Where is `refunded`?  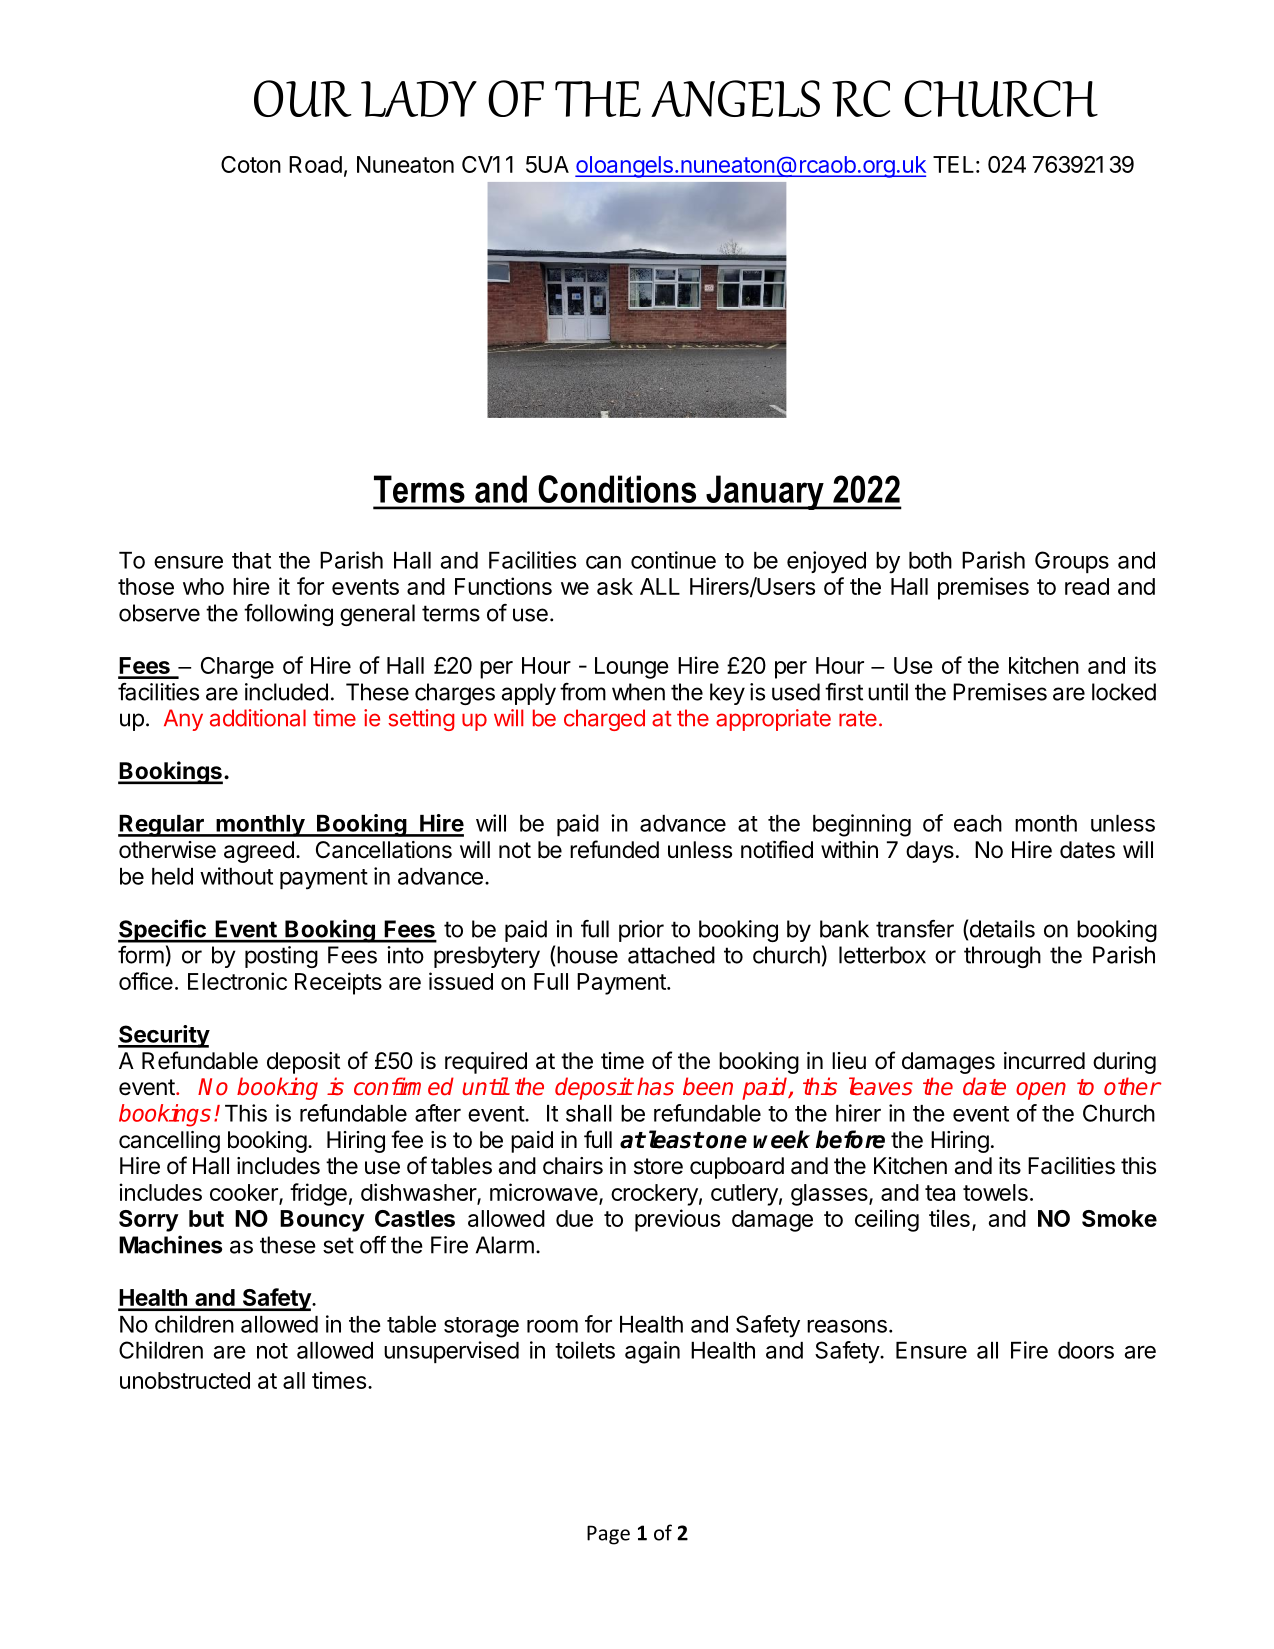
refunded is located at coordinates (614, 849).
